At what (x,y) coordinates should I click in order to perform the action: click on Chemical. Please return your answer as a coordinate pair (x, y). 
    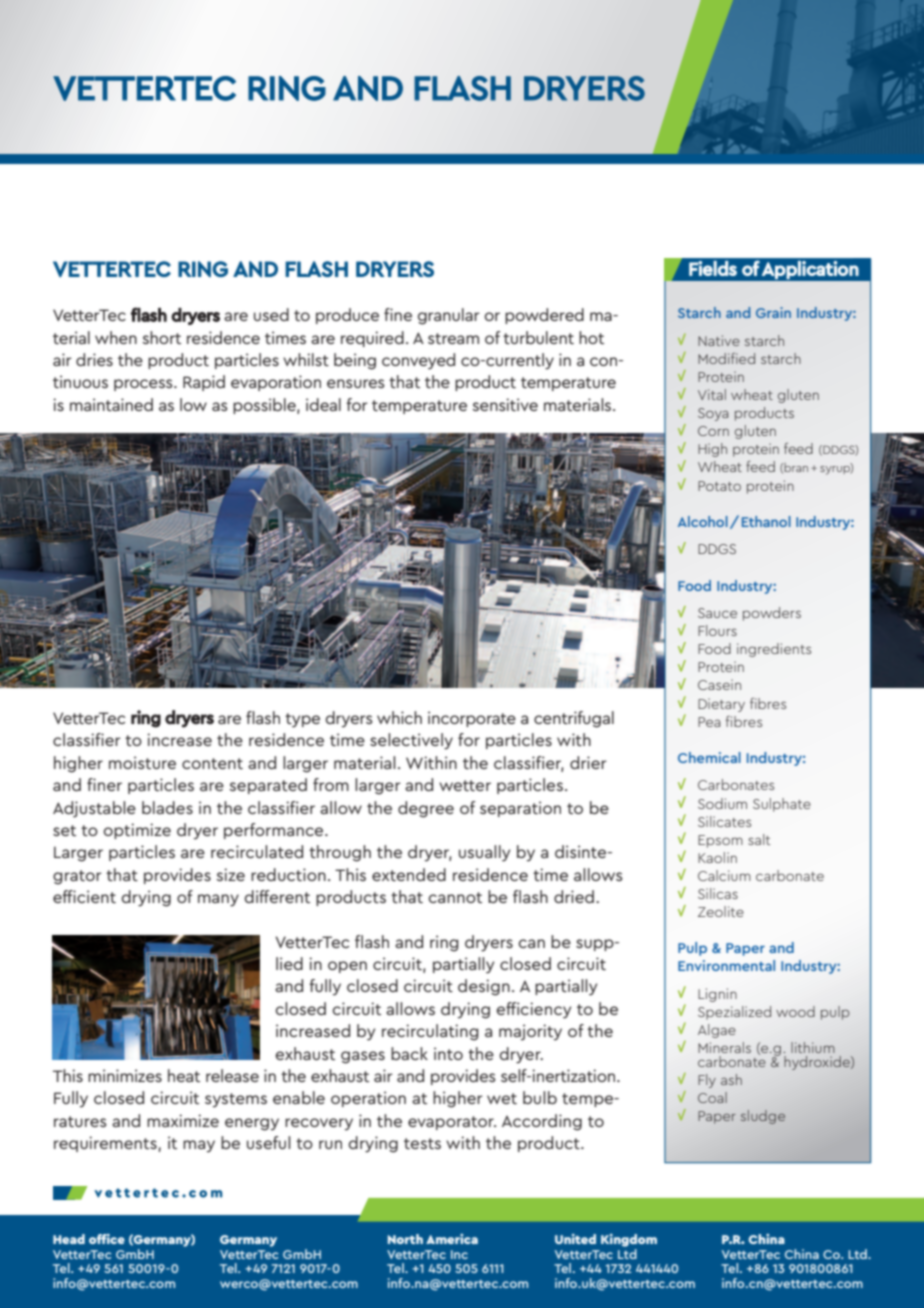
    Looking at the image, I should click on (709, 757).
